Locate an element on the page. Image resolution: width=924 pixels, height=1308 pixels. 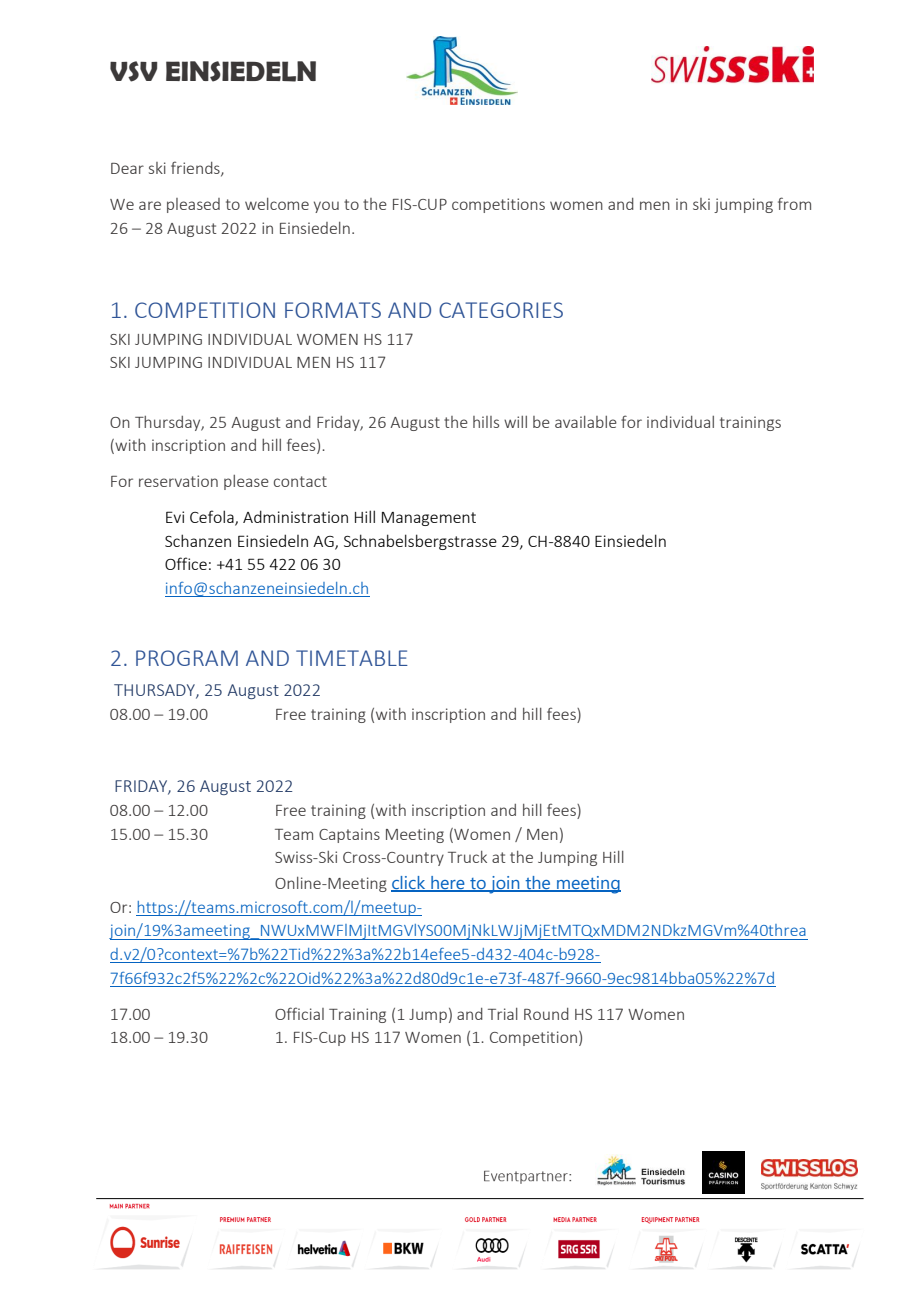
will is located at coordinates (515, 422).
